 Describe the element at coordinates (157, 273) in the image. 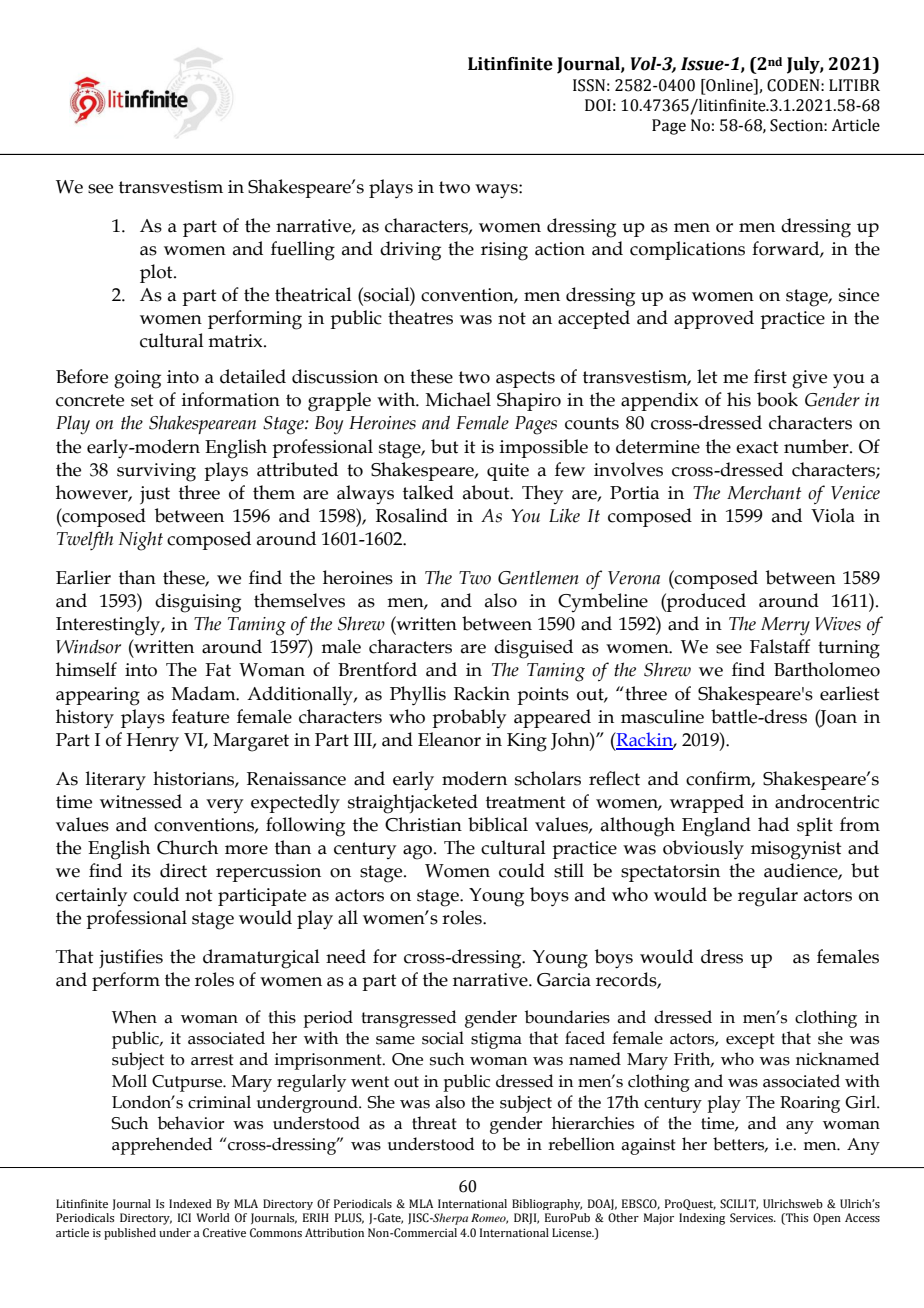

I see `plot` at that location.
